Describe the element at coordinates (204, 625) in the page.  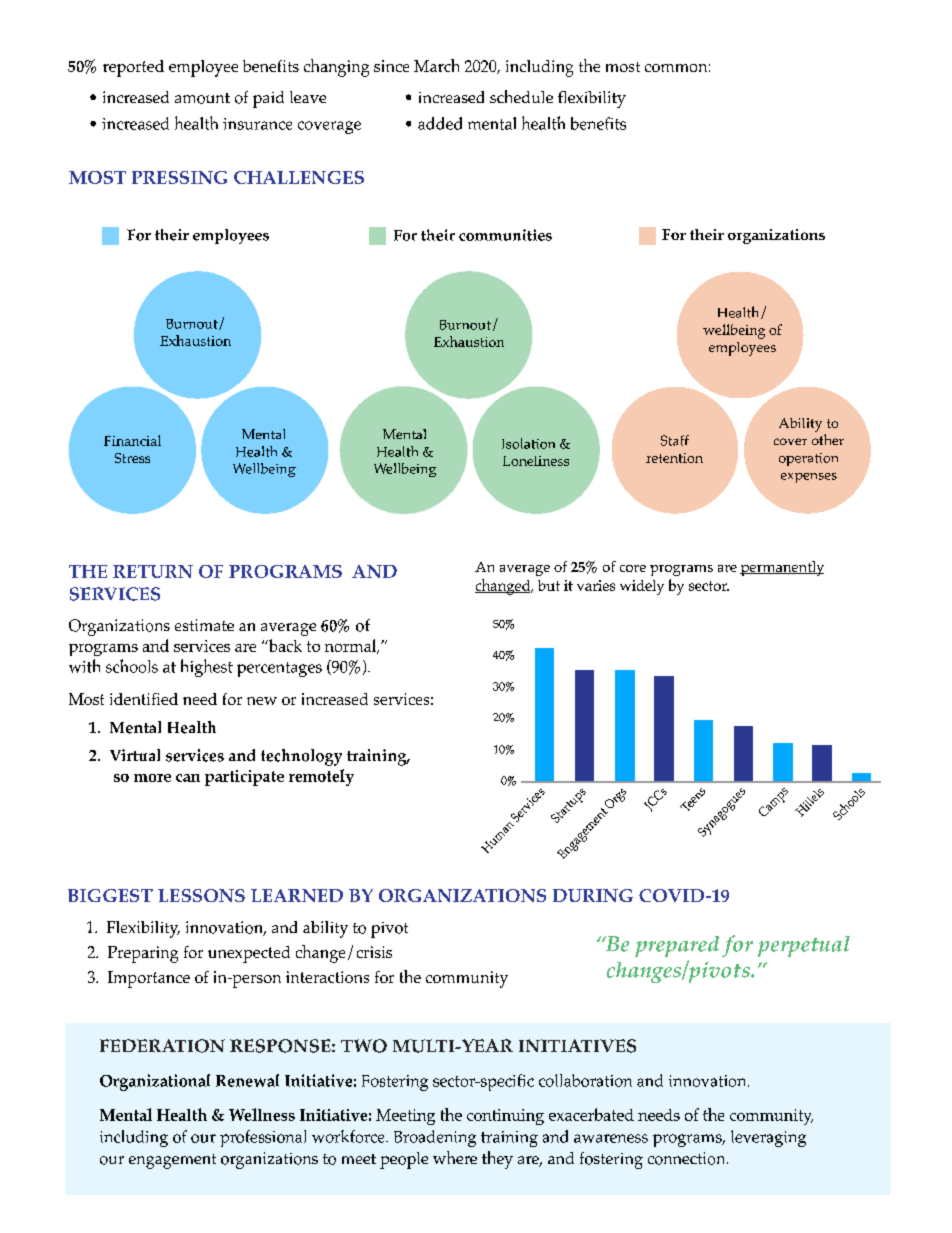
I see `estimate` at that location.
